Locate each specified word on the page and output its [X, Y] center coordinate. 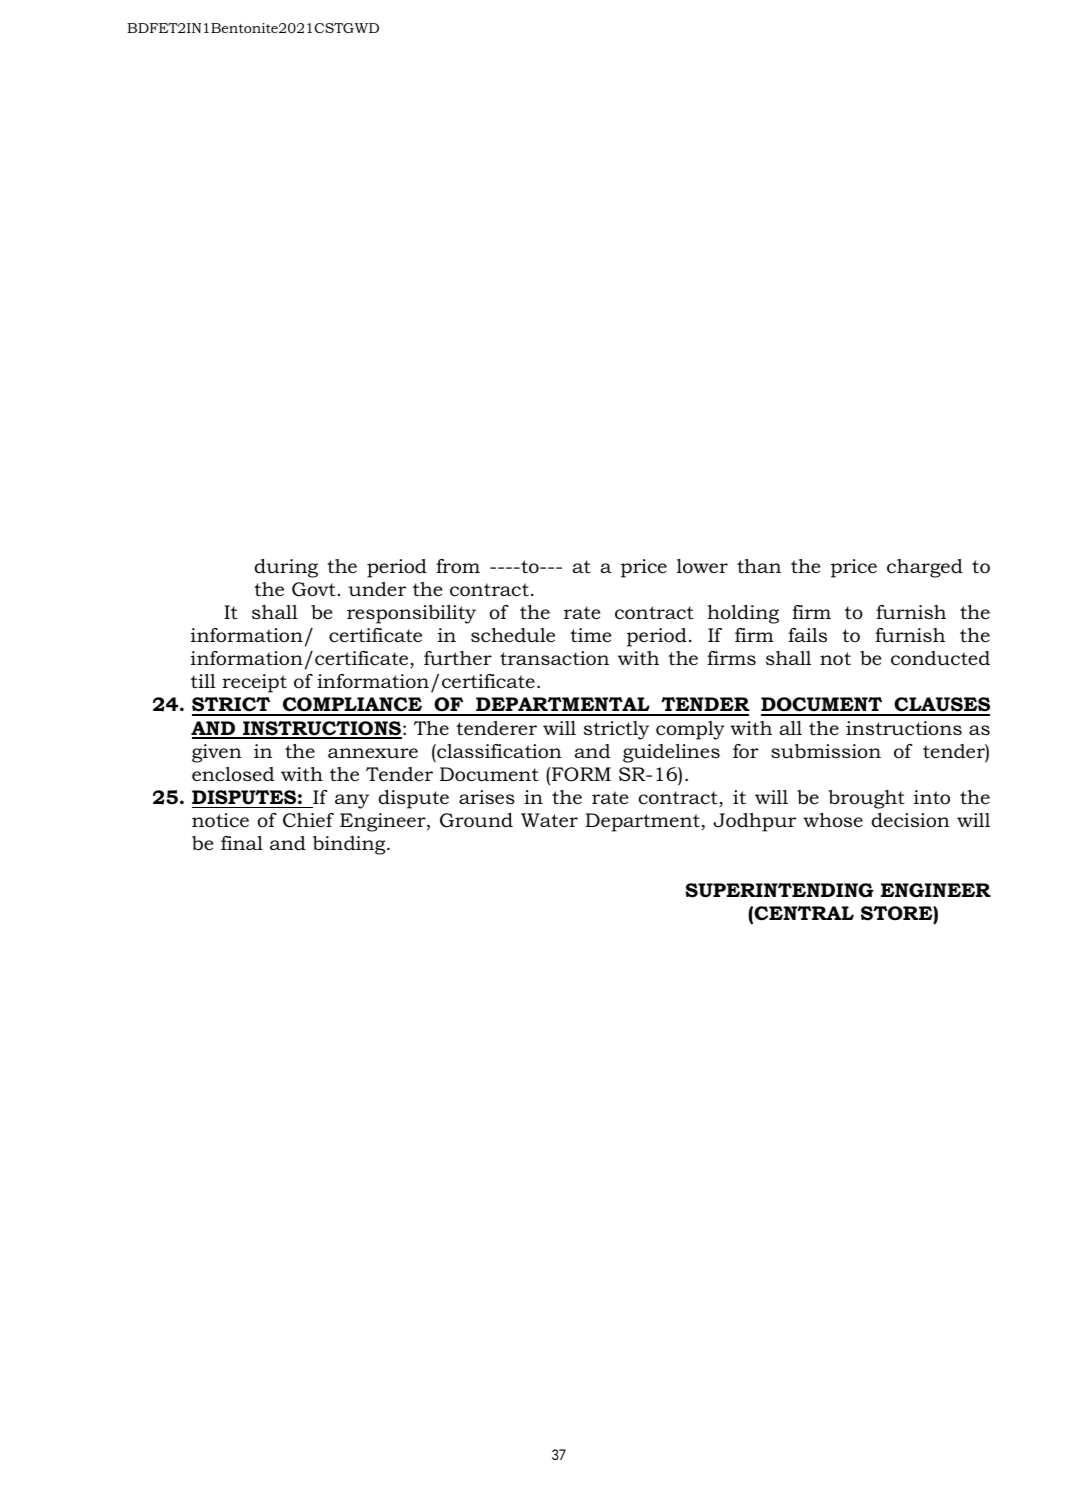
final [242, 843]
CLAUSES [941, 706]
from [458, 566]
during [286, 568]
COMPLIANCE [352, 706]
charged [925, 568]
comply [690, 730]
